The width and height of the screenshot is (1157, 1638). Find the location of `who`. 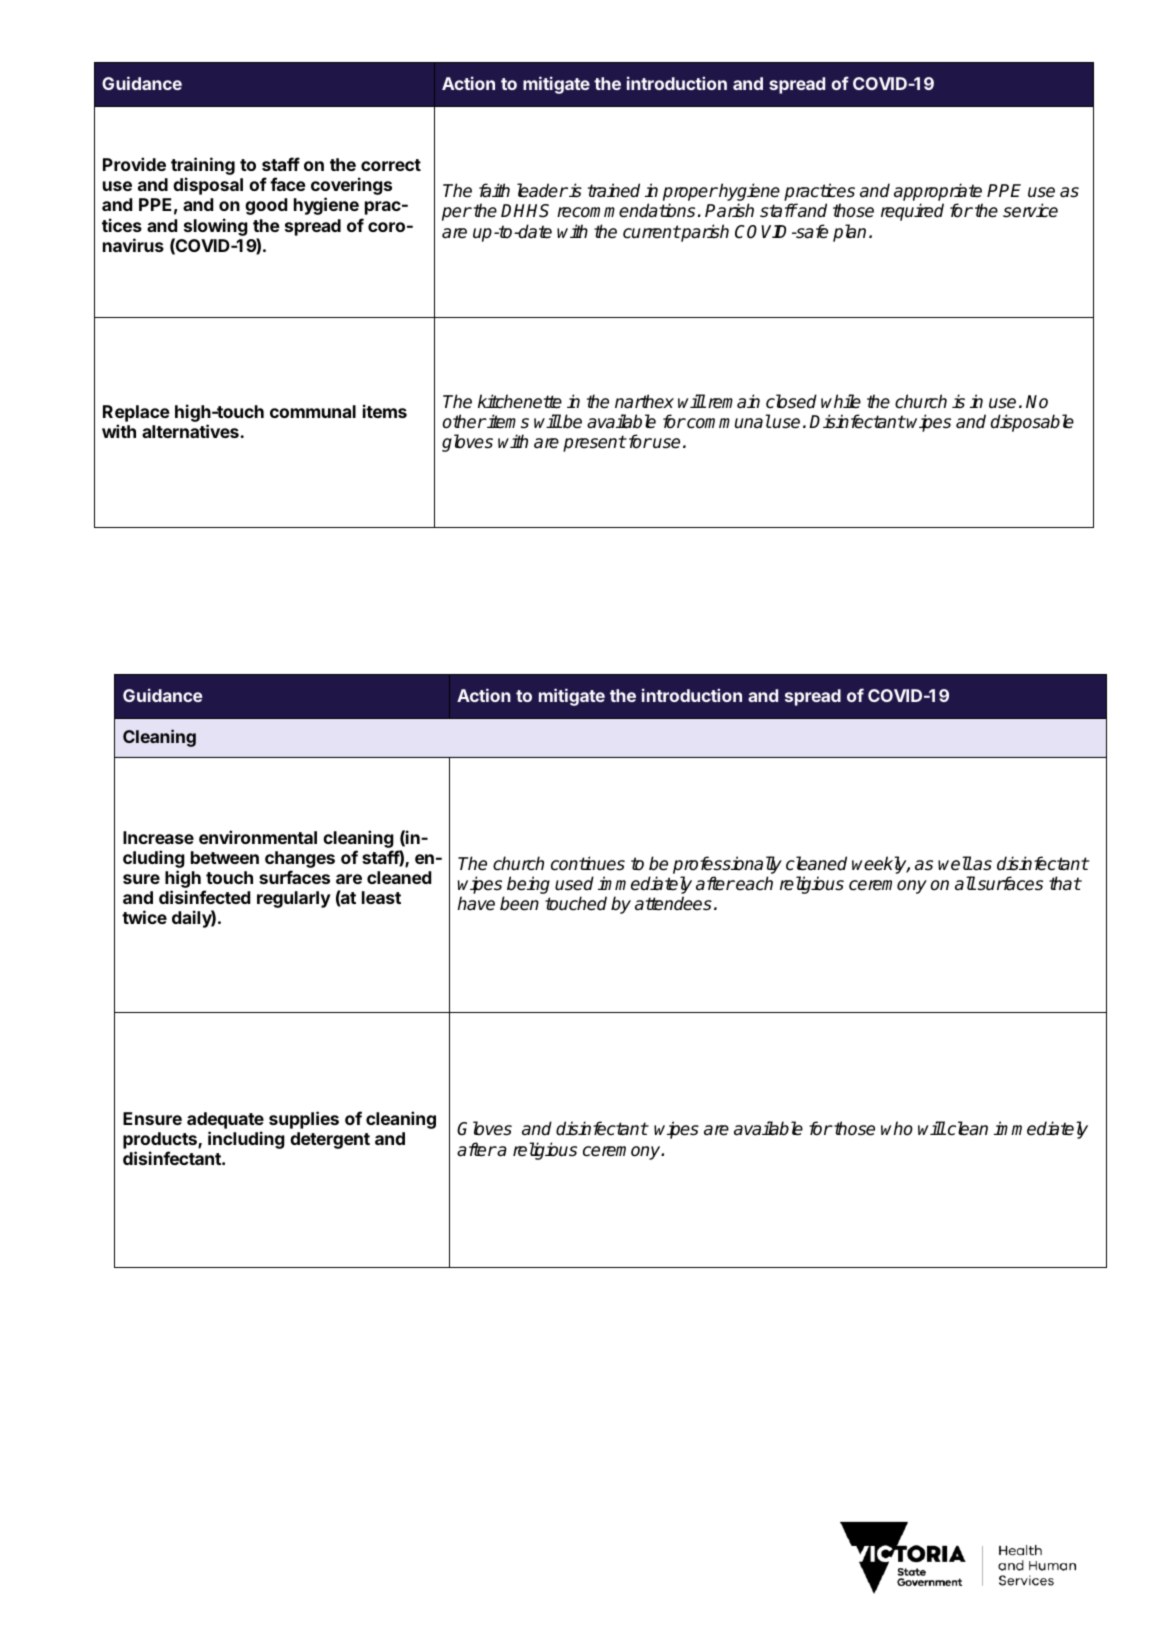

who is located at coordinates (897, 1128).
